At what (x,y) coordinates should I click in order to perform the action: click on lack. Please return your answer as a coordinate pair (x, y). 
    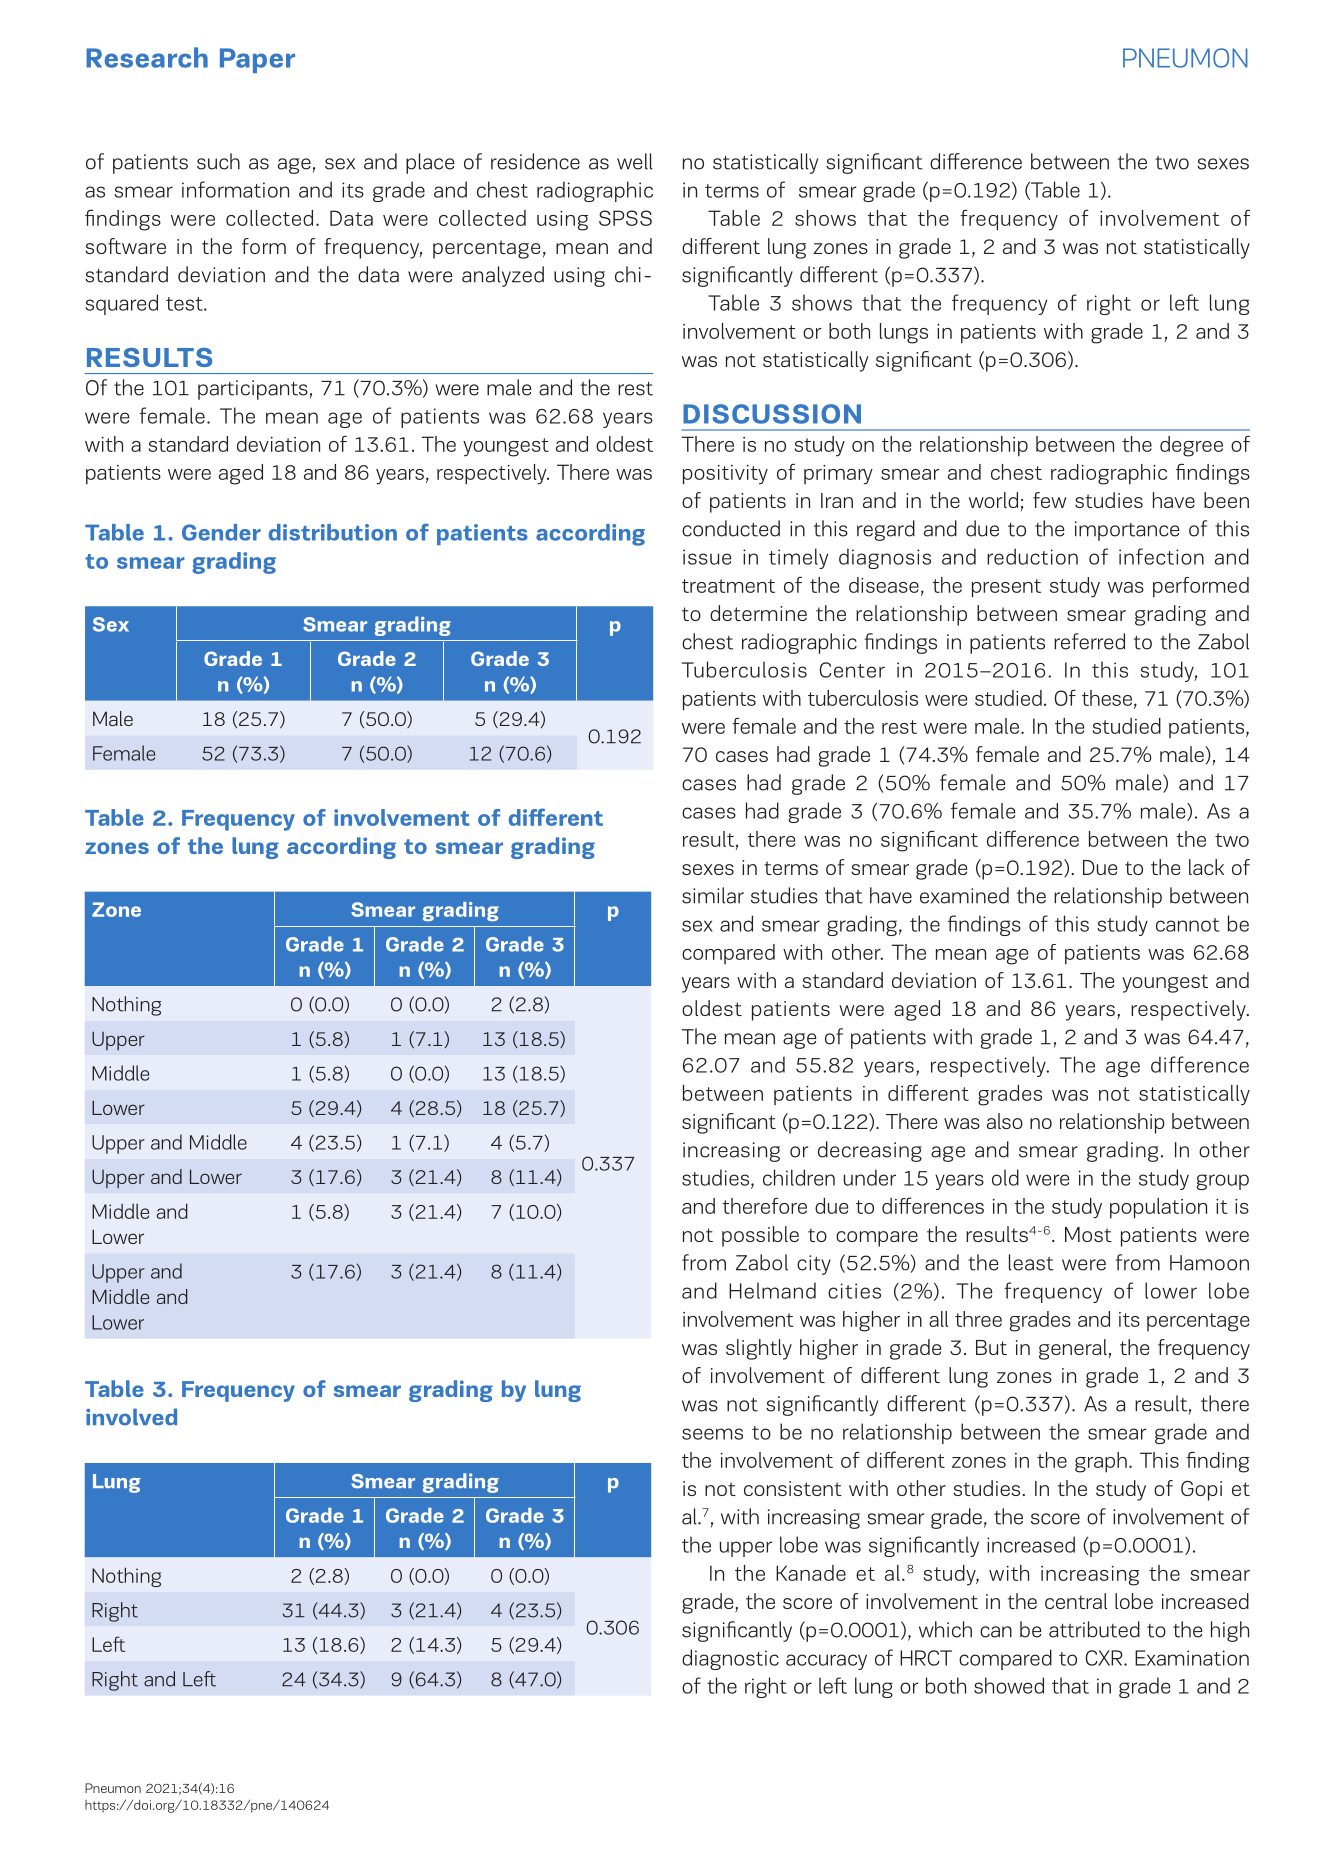
    Looking at the image, I should click on (1206, 867).
